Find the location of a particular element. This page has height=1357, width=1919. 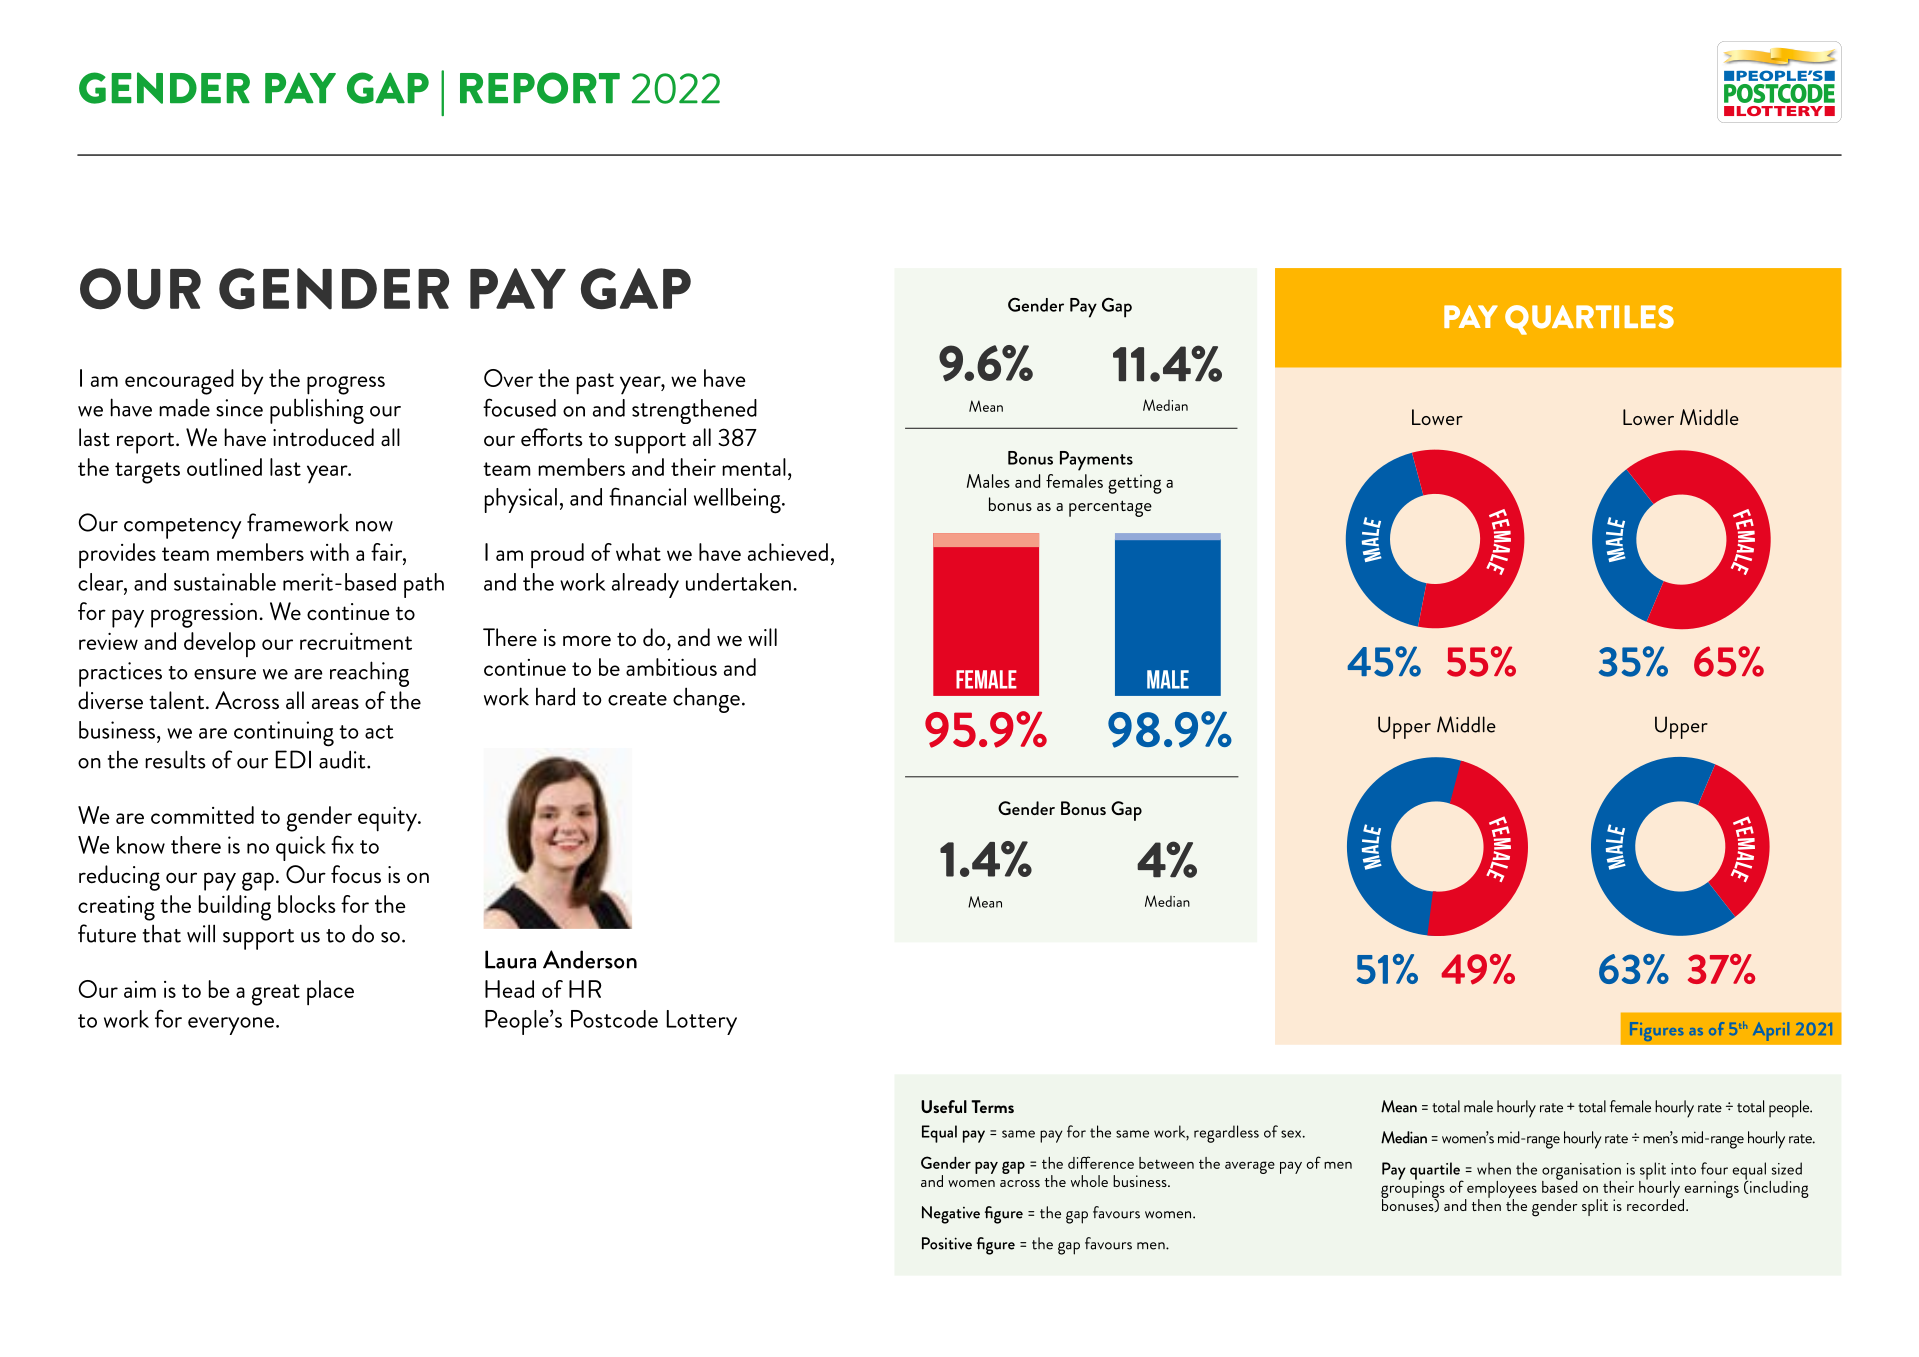

sustainable is located at coordinates (225, 582).
